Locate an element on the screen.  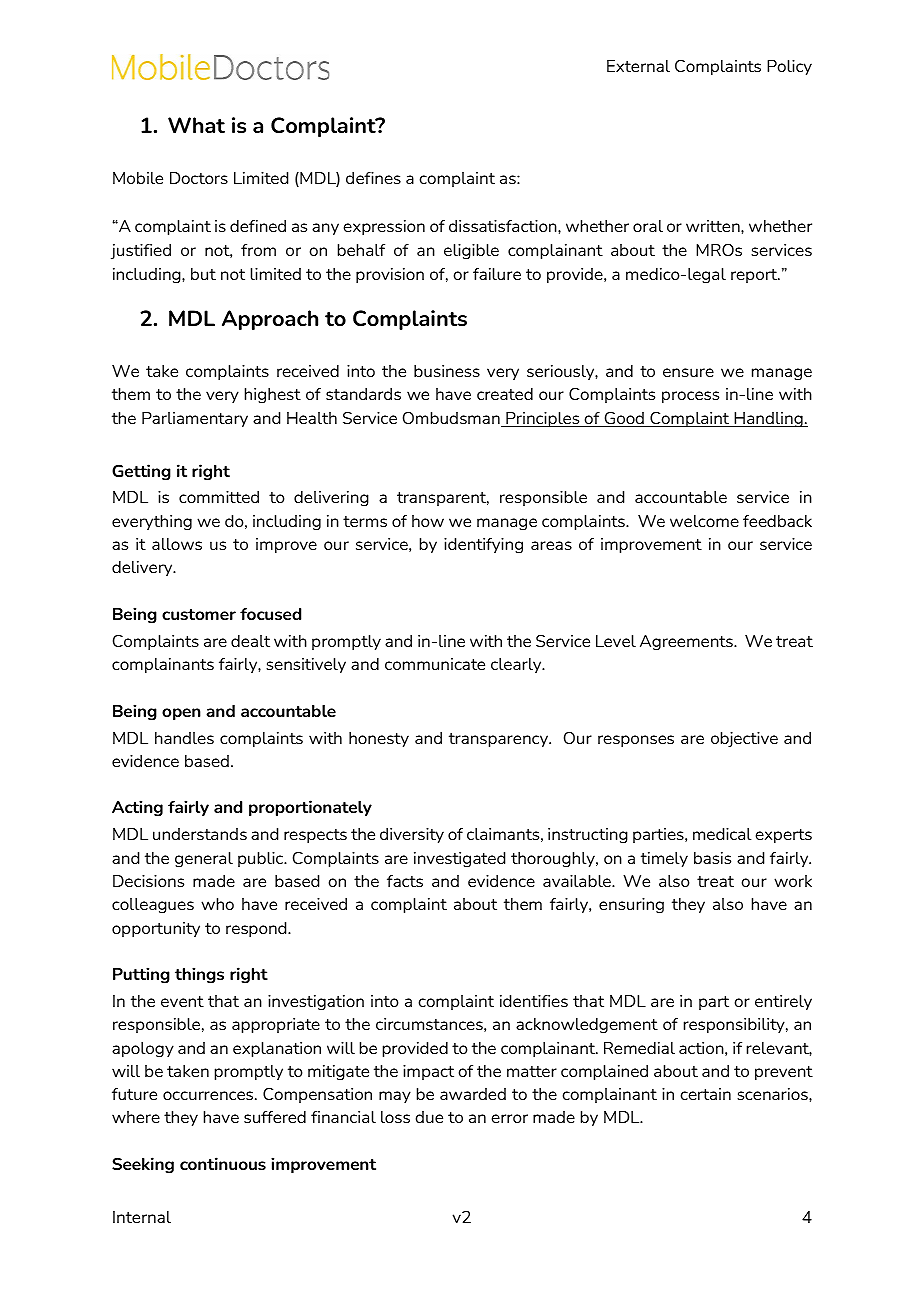
due is located at coordinates (429, 1117).
